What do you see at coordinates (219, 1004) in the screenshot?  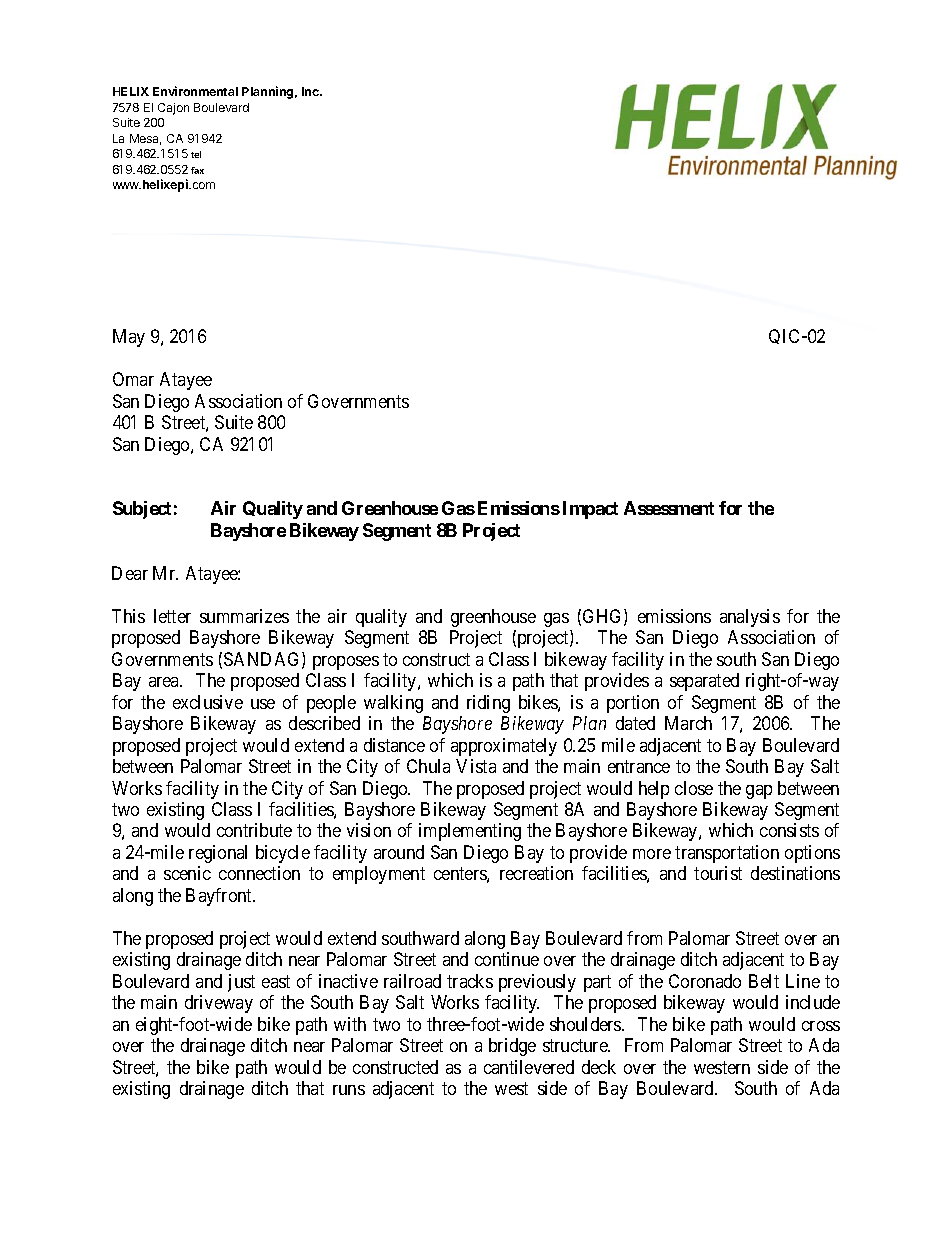 I see `driveway` at bounding box center [219, 1004].
